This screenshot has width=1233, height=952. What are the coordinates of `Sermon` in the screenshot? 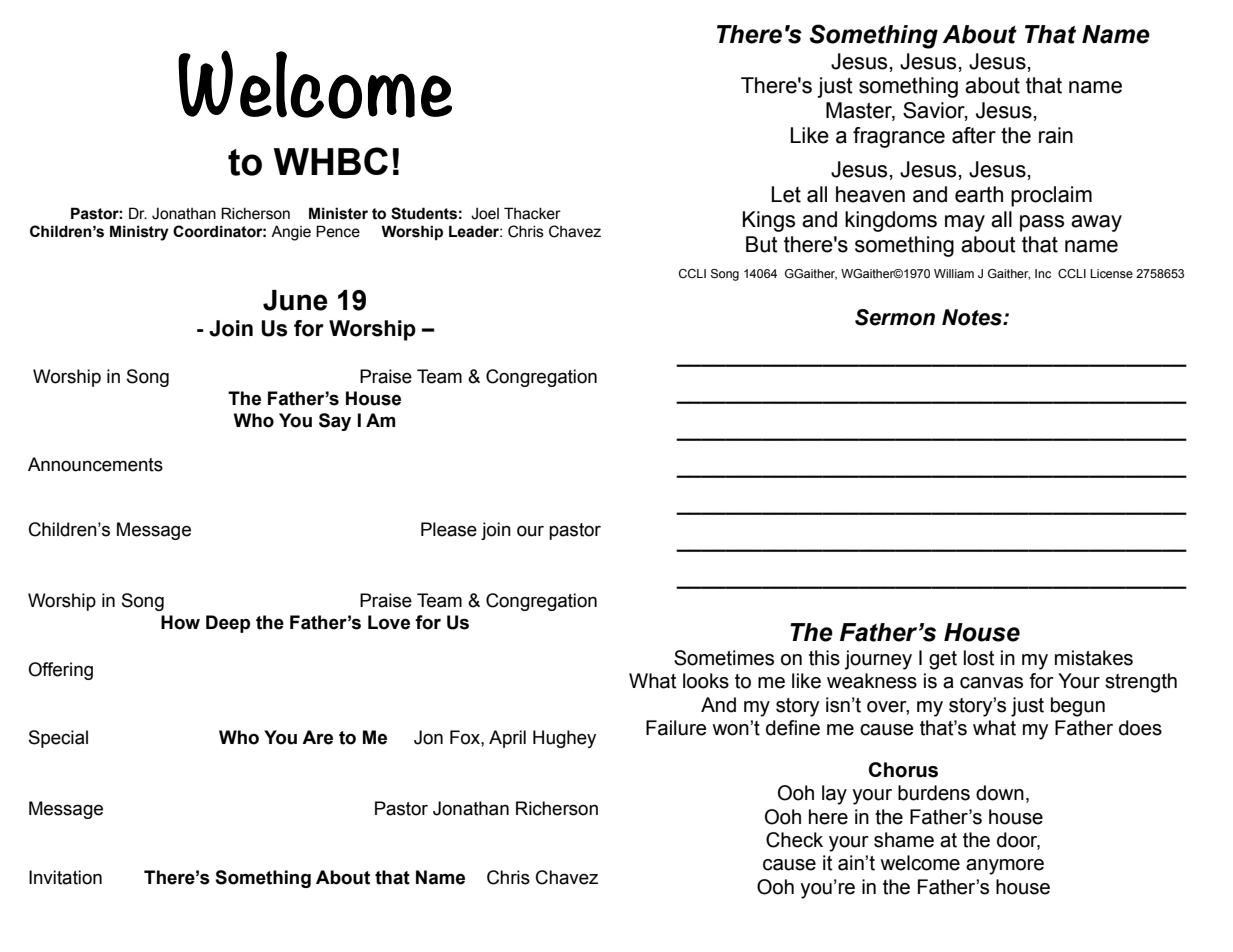 It's located at (895, 317).
